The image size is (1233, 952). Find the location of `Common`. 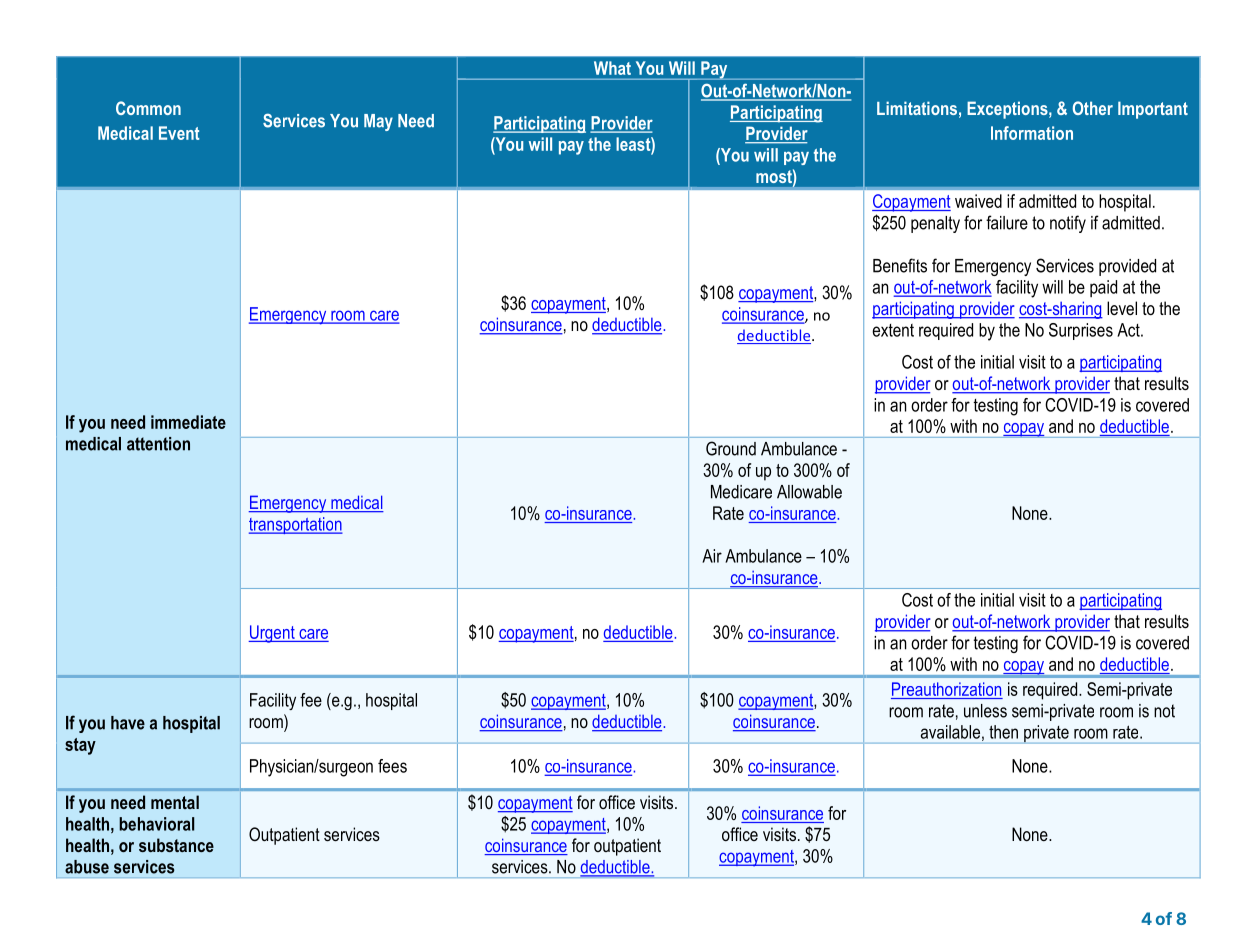

Common is located at coordinates (148, 108).
